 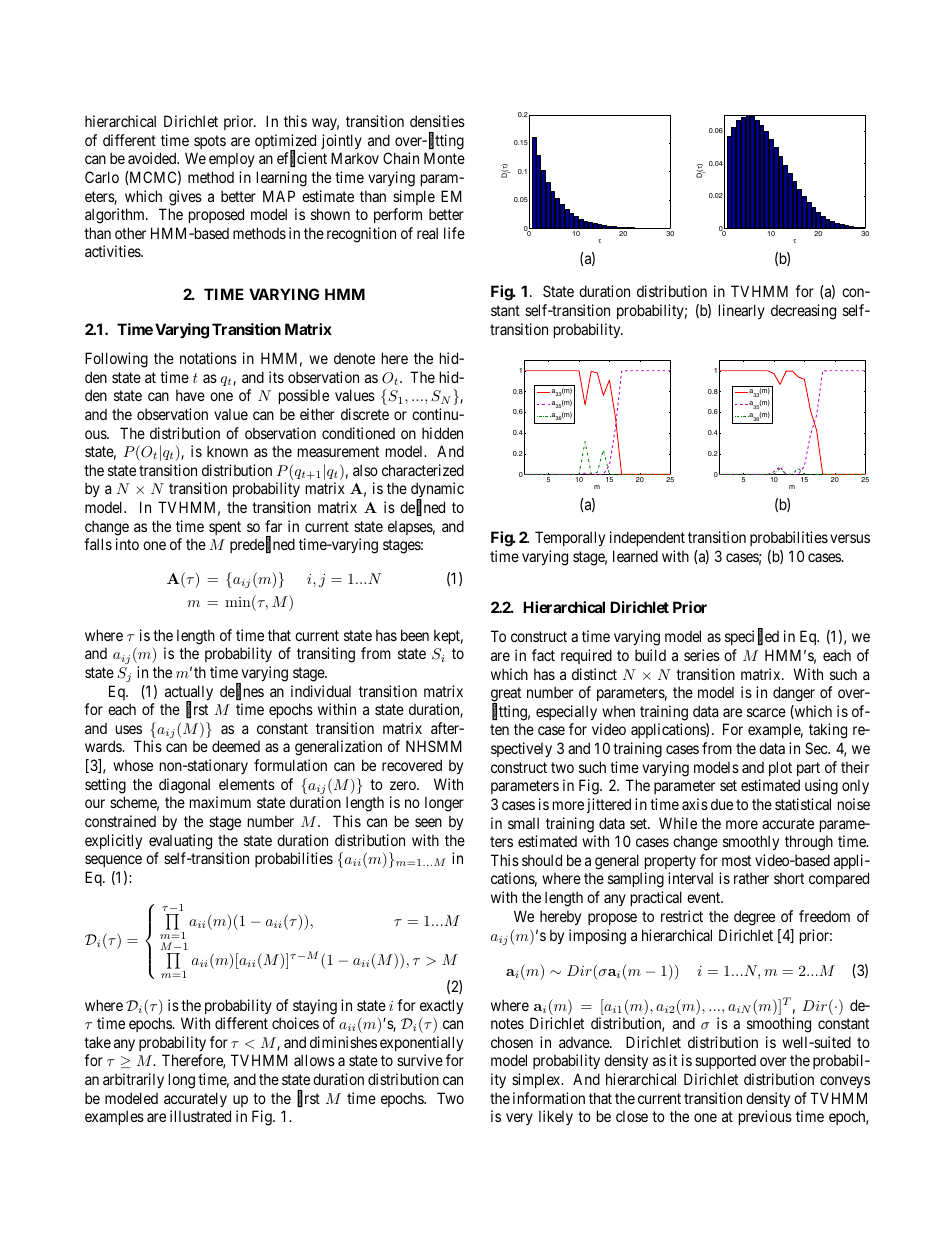 I want to click on seen, so click(x=428, y=822).
